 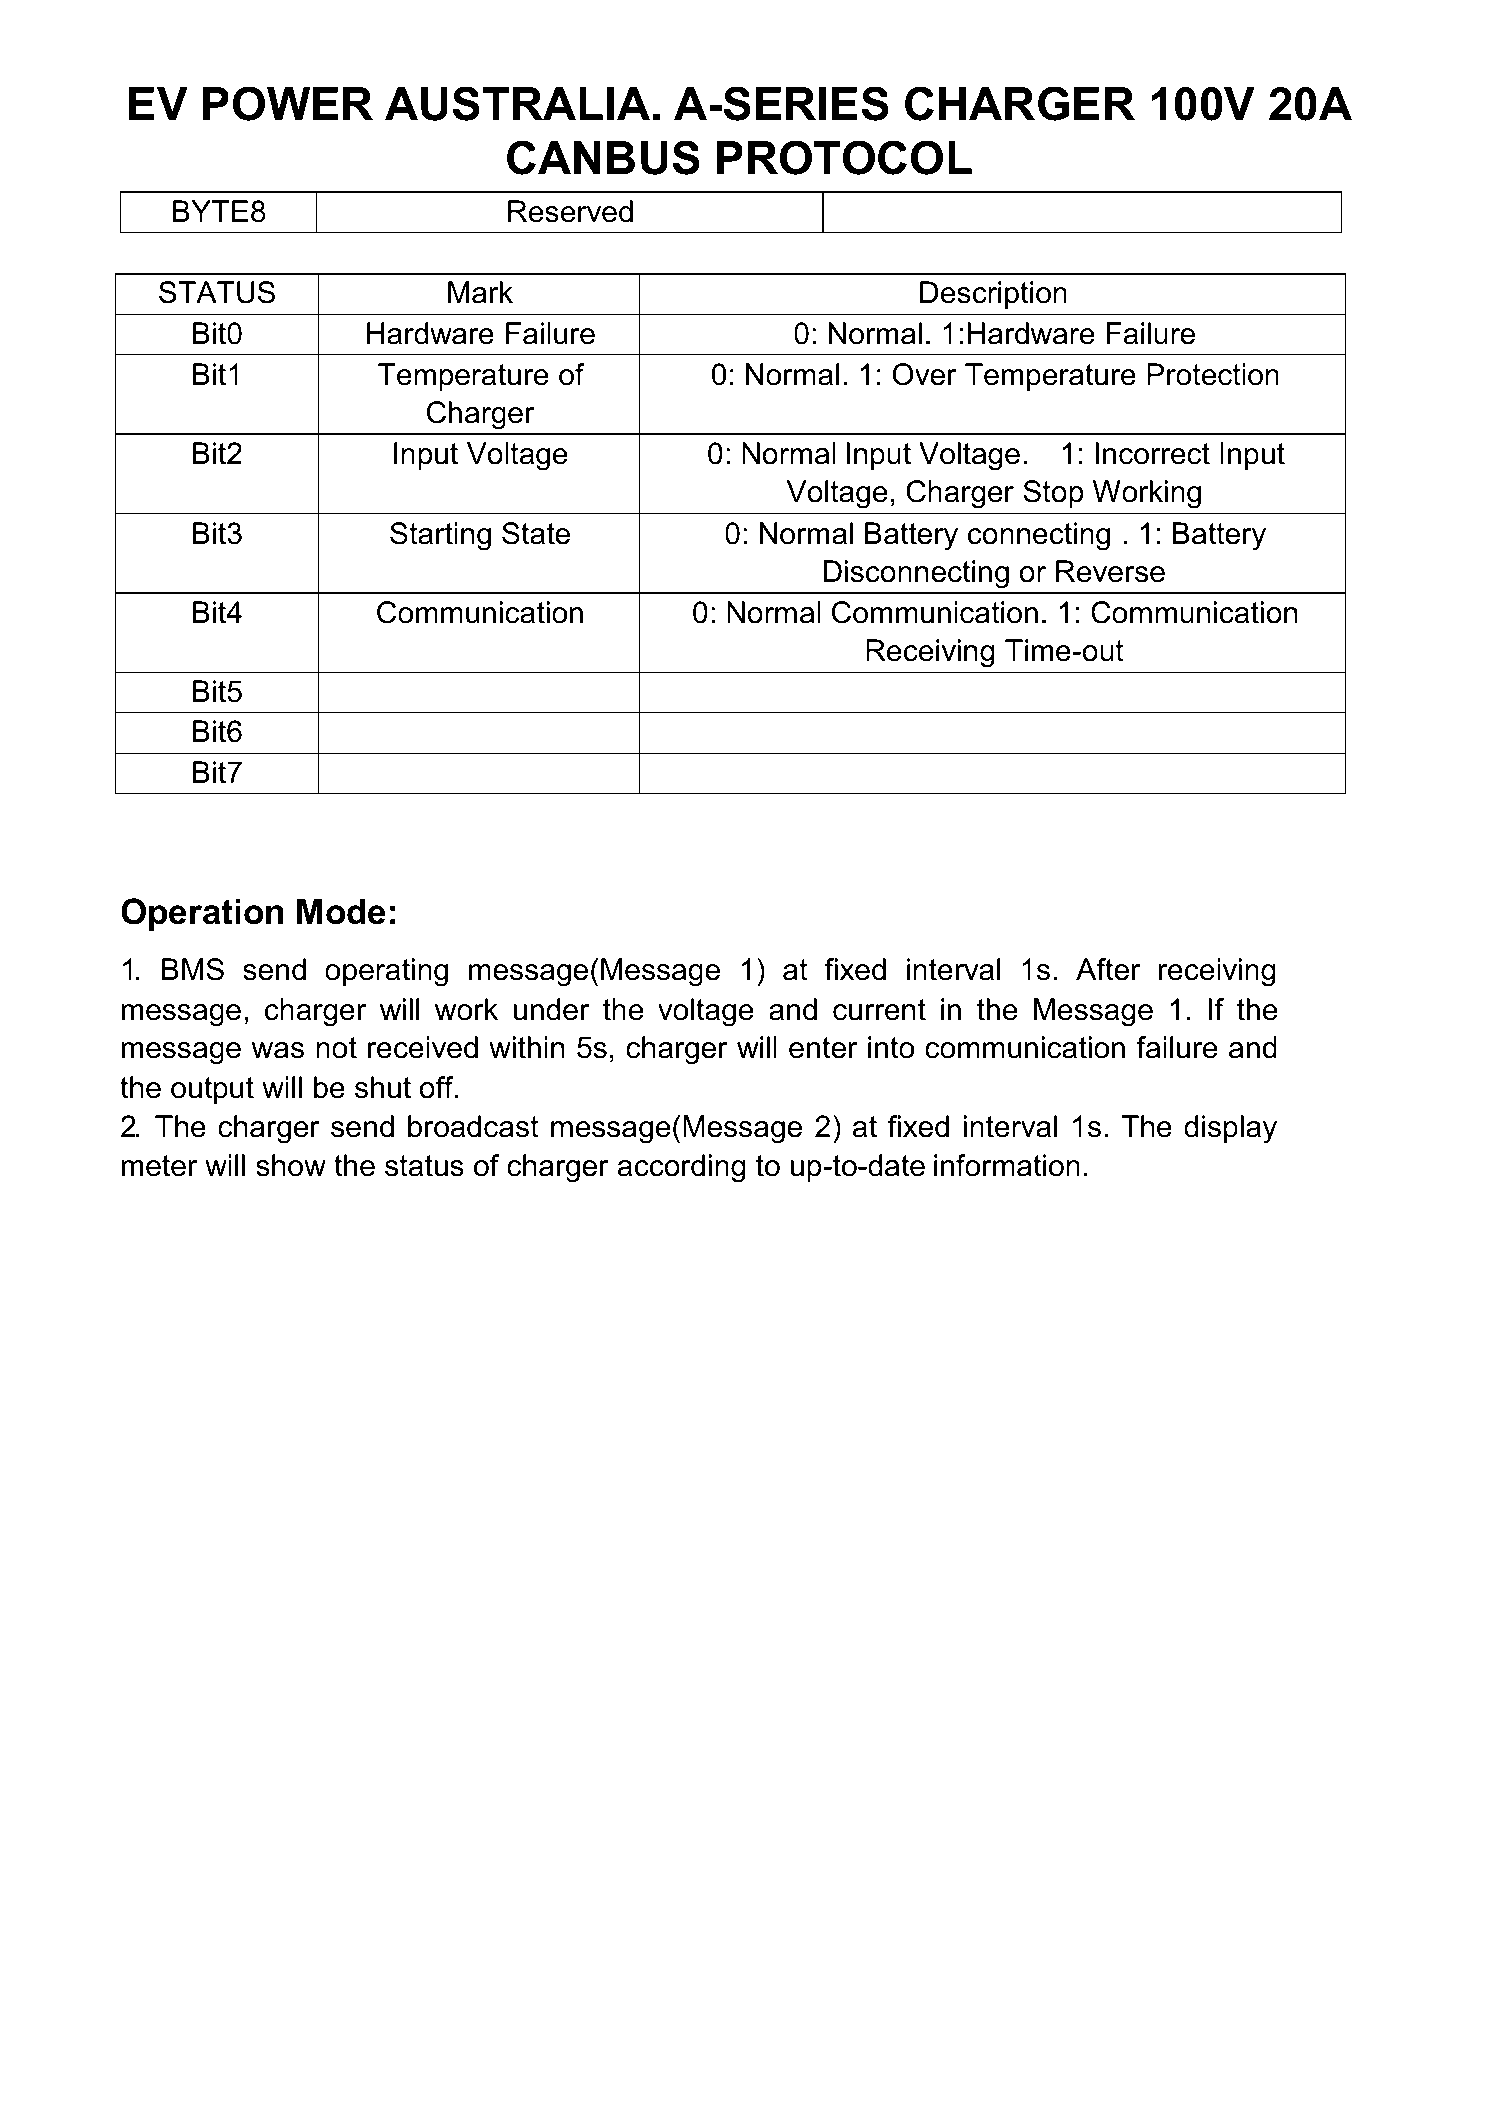 What do you see at coordinates (440, 536) in the image?
I see `Starting` at bounding box center [440, 536].
